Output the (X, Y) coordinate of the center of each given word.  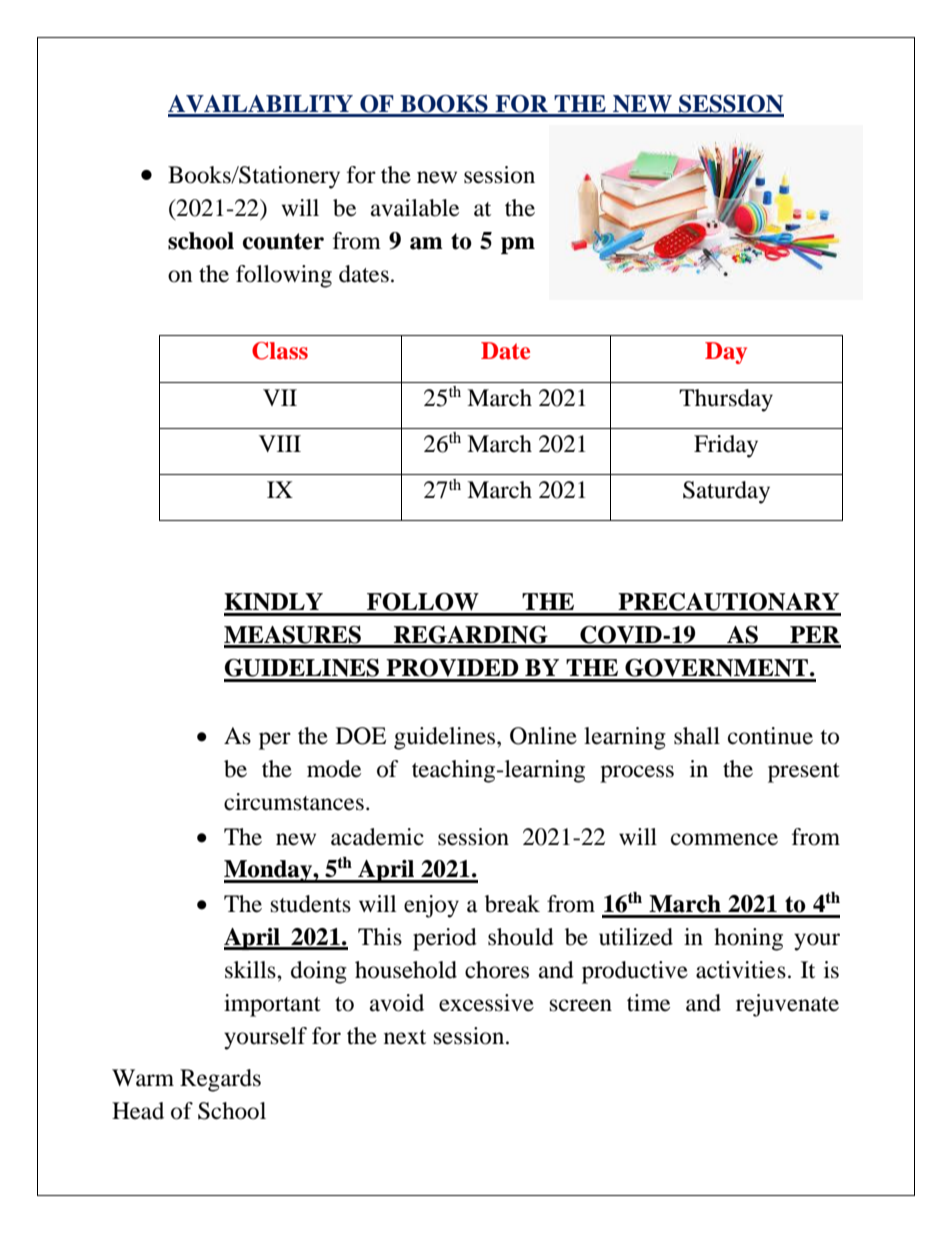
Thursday (726, 400)
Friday (726, 446)
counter (283, 241)
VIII (280, 443)
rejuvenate (787, 1005)
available (415, 208)
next (405, 1037)
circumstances (294, 802)
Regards (220, 1080)
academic (377, 837)
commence (724, 839)
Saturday (726, 492)
